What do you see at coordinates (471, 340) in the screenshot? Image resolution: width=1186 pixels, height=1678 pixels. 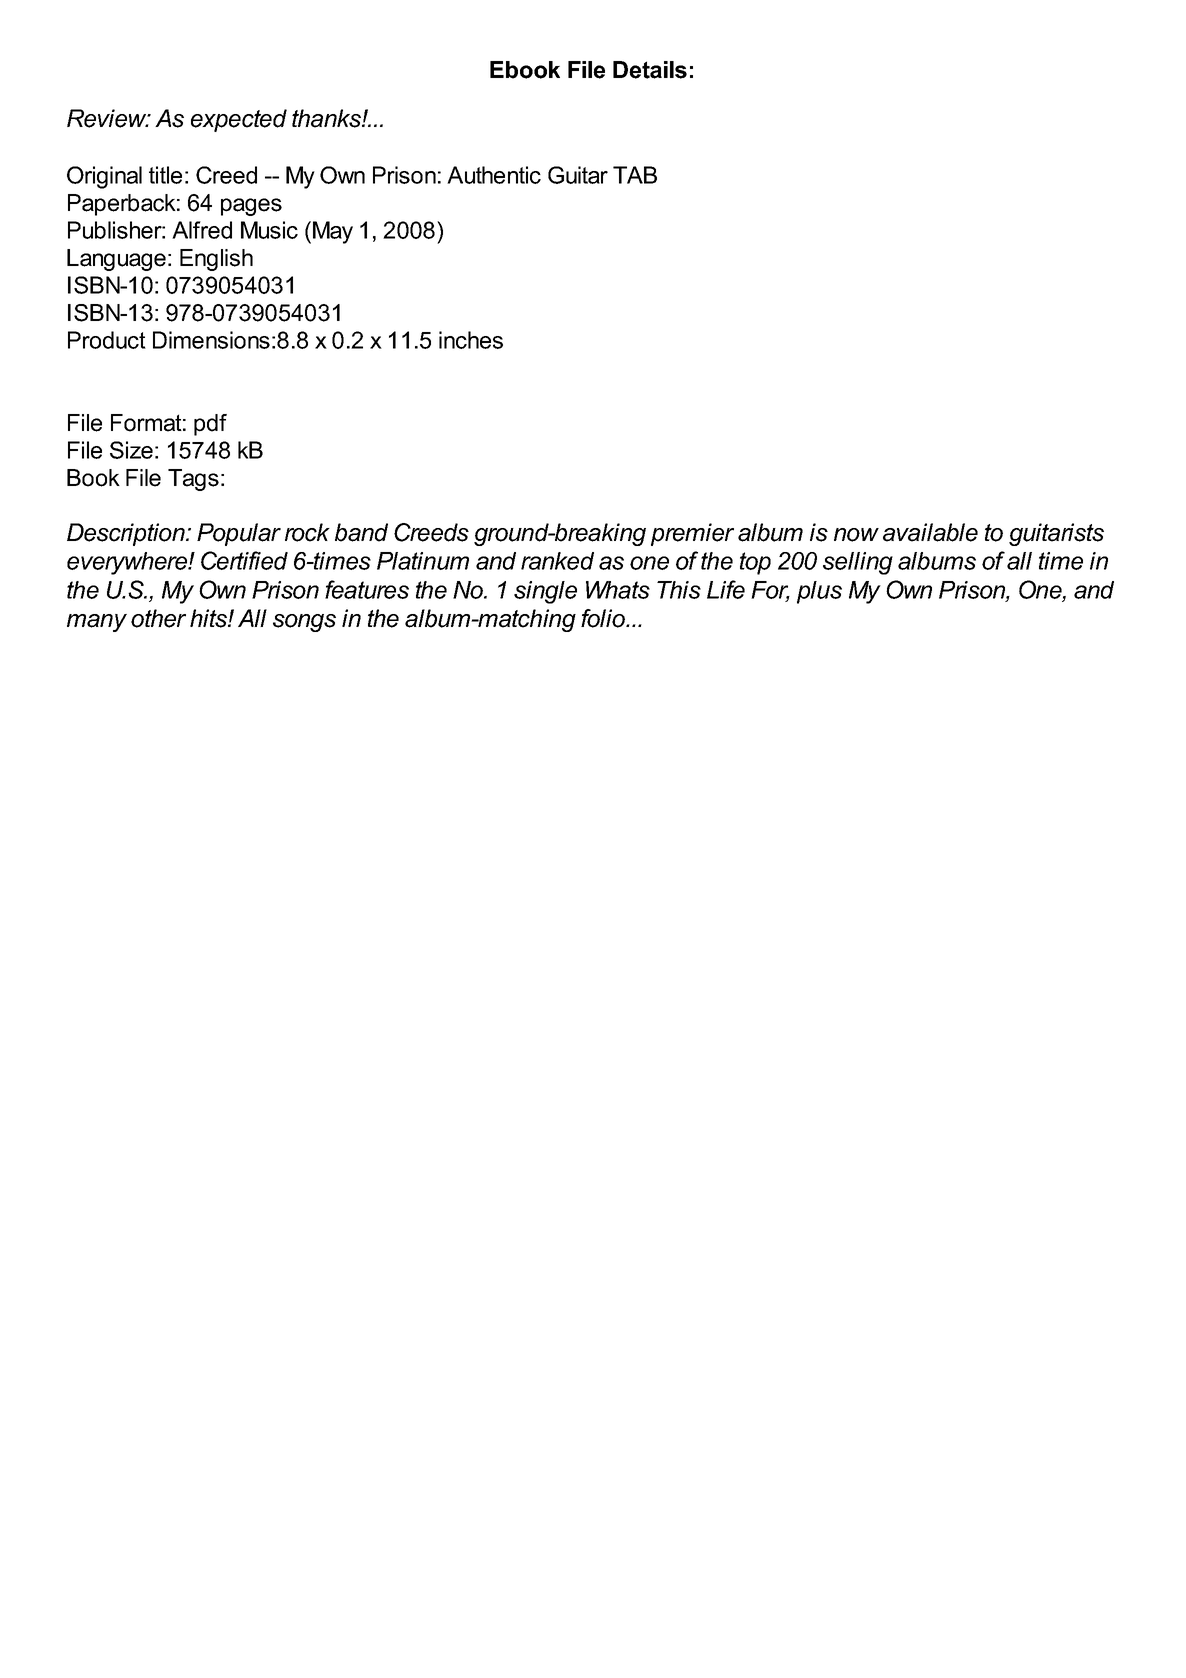 I see `inches` at bounding box center [471, 340].
